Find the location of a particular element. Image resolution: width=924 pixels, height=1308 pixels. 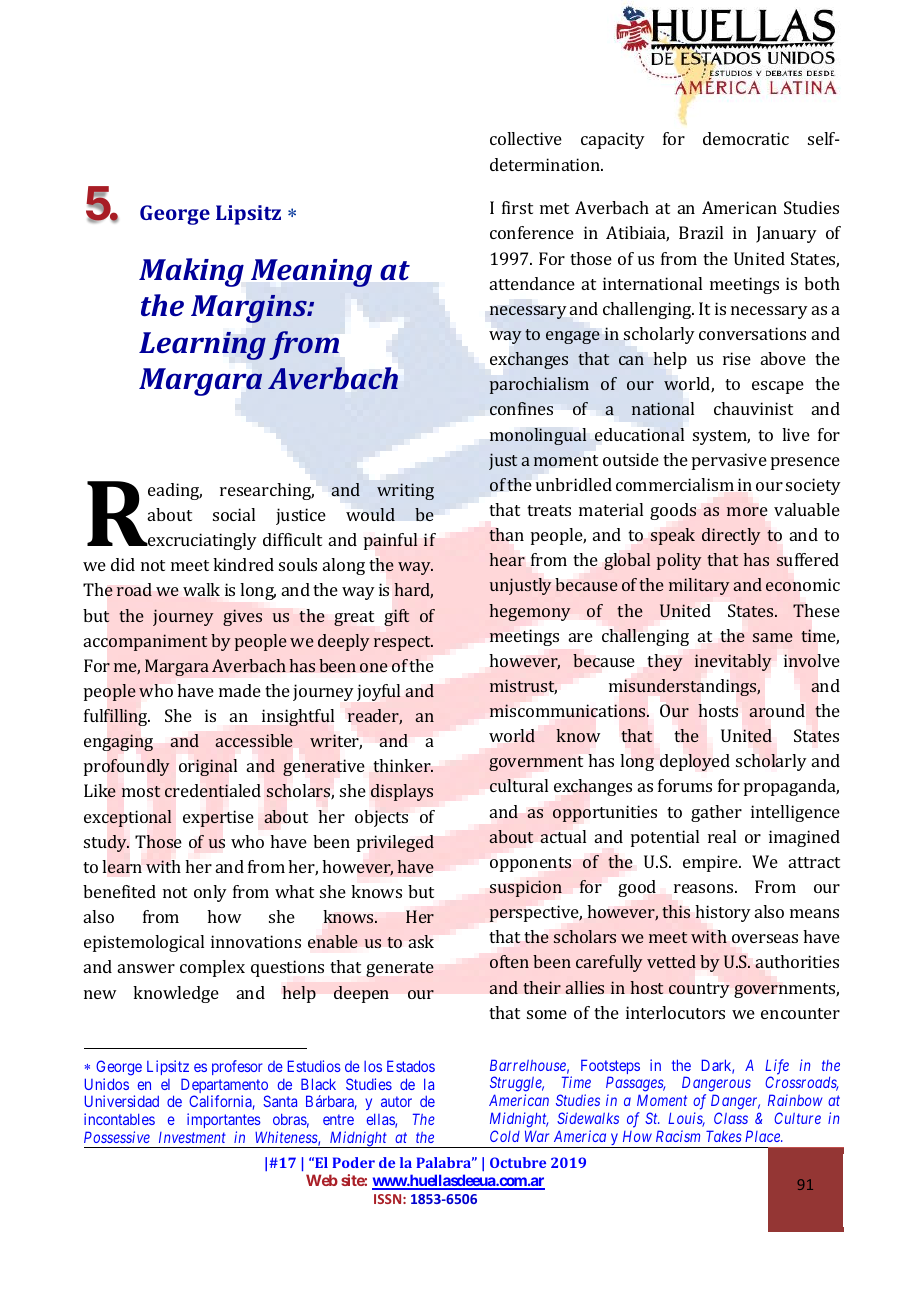

confines is located at coordinates (521, 408).
